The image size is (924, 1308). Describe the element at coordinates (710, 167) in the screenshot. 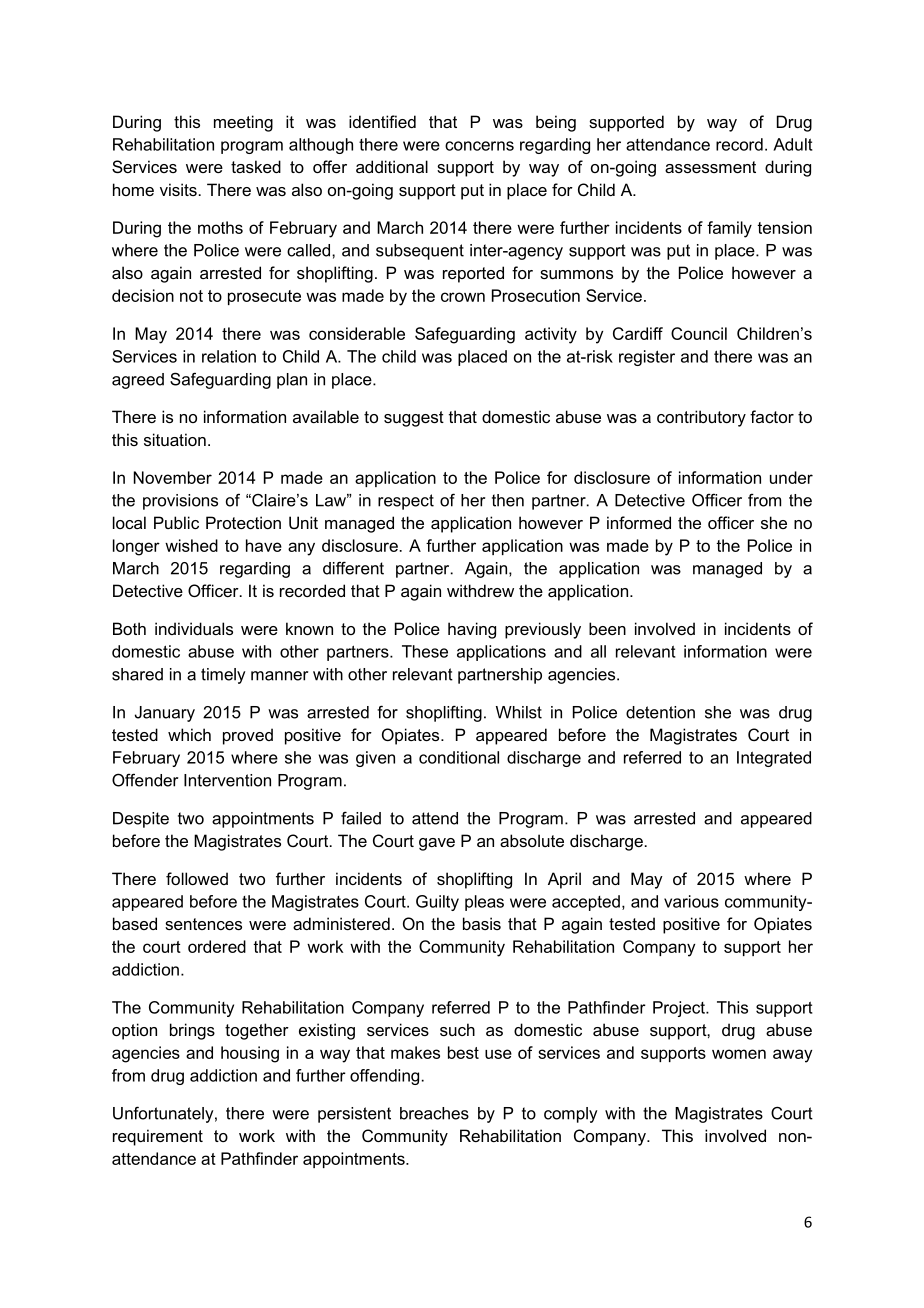

I see `assessment` at that location.
